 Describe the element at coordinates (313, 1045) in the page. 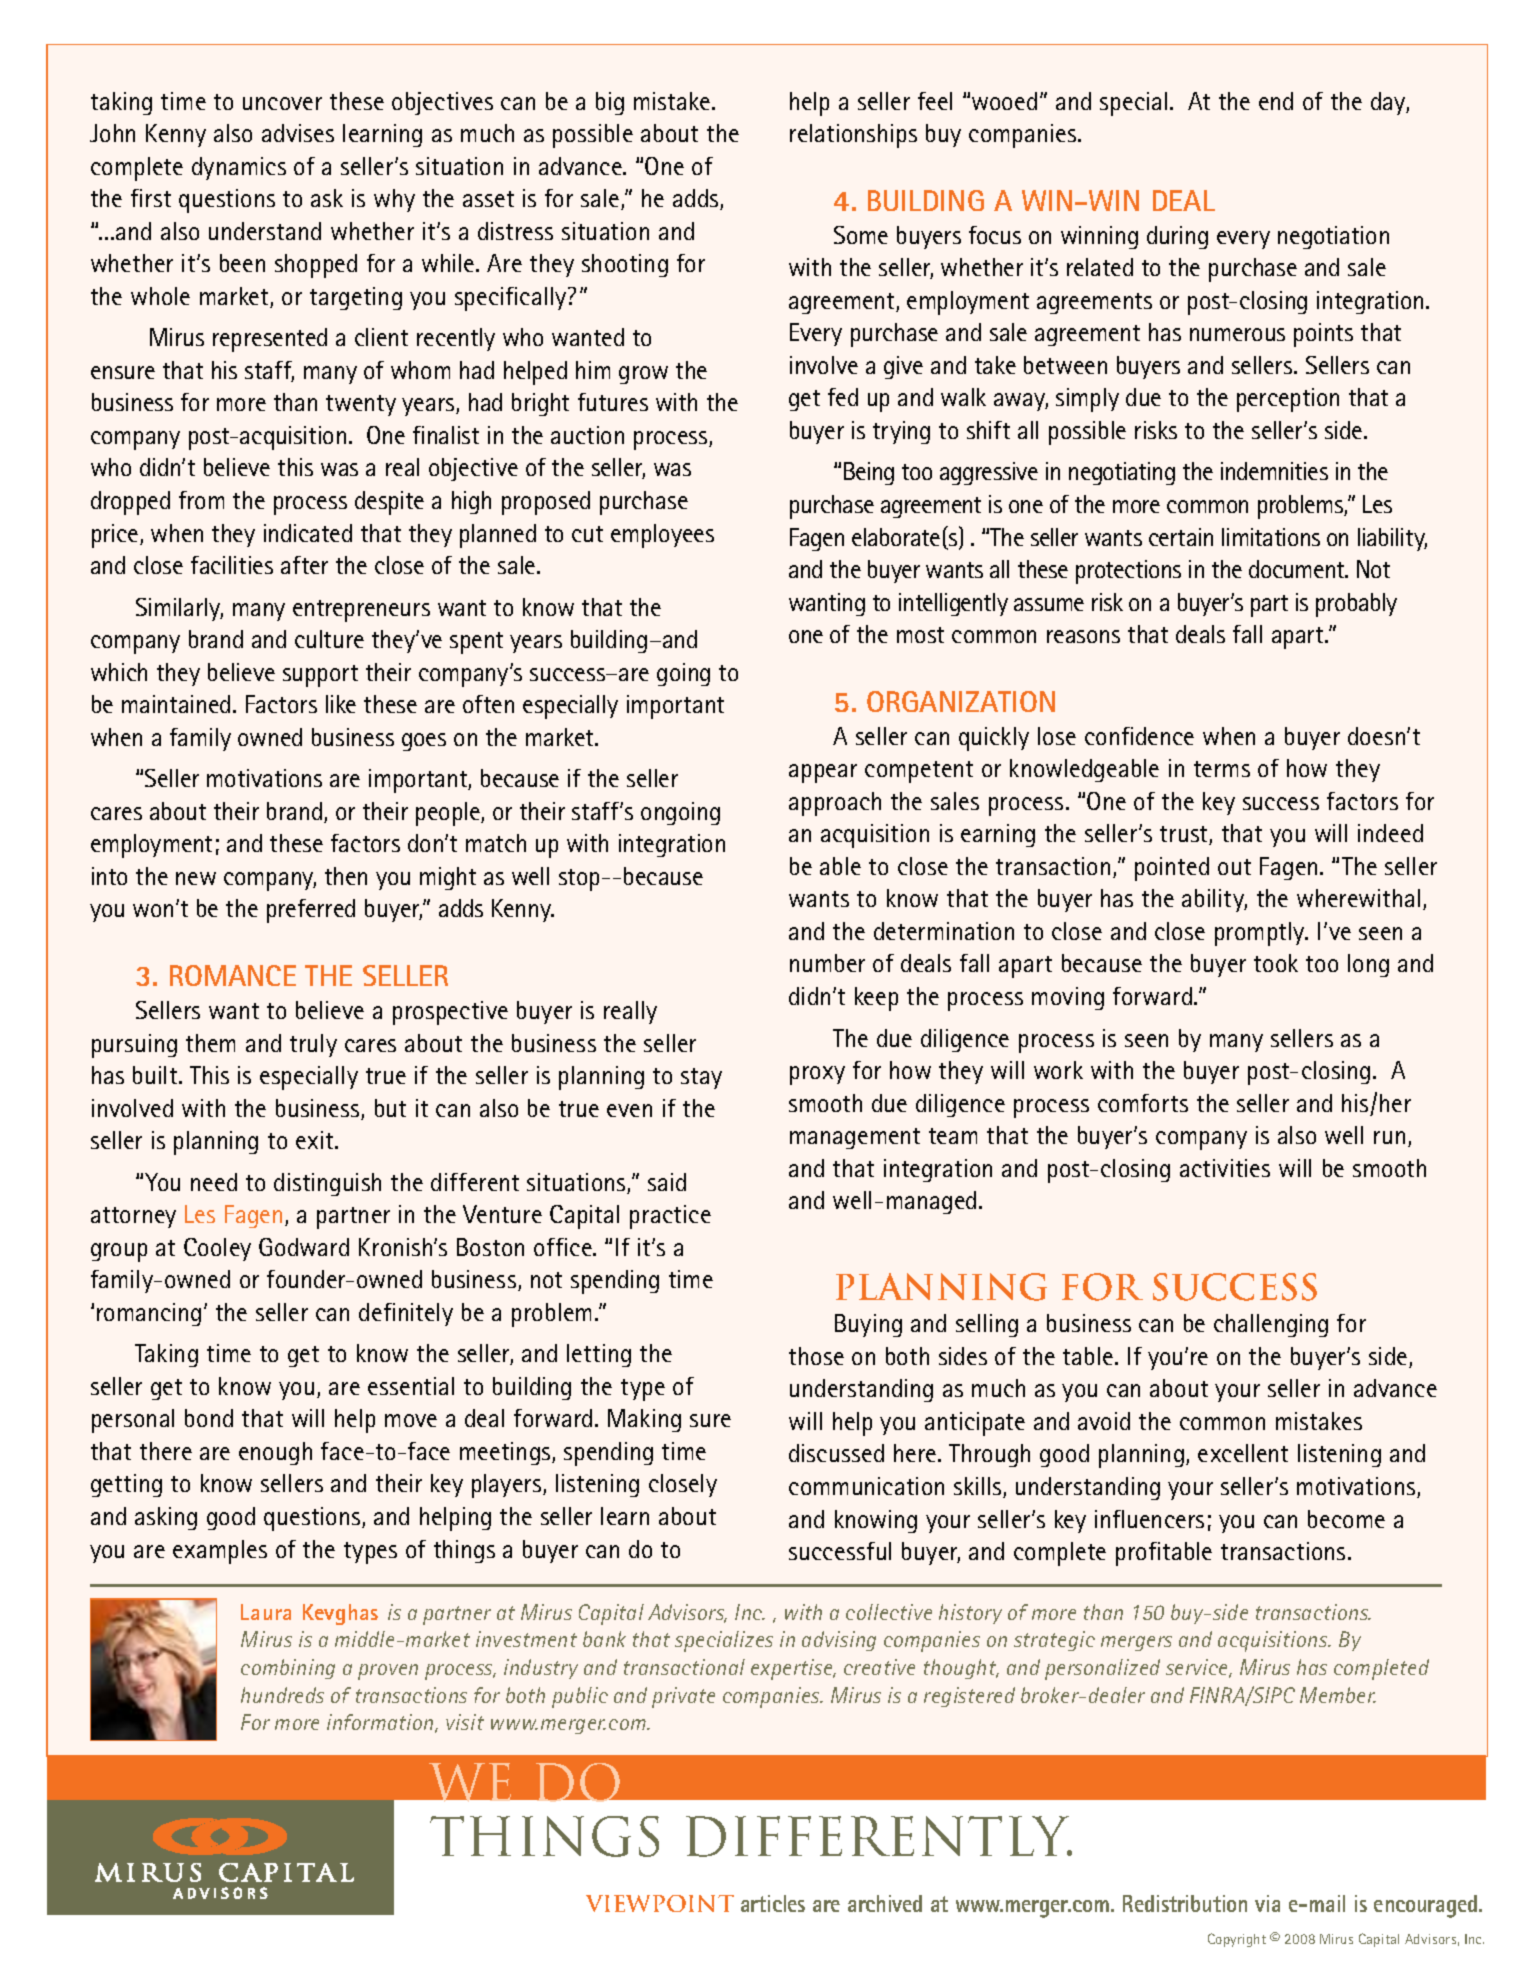

I see `truly` at that location.
